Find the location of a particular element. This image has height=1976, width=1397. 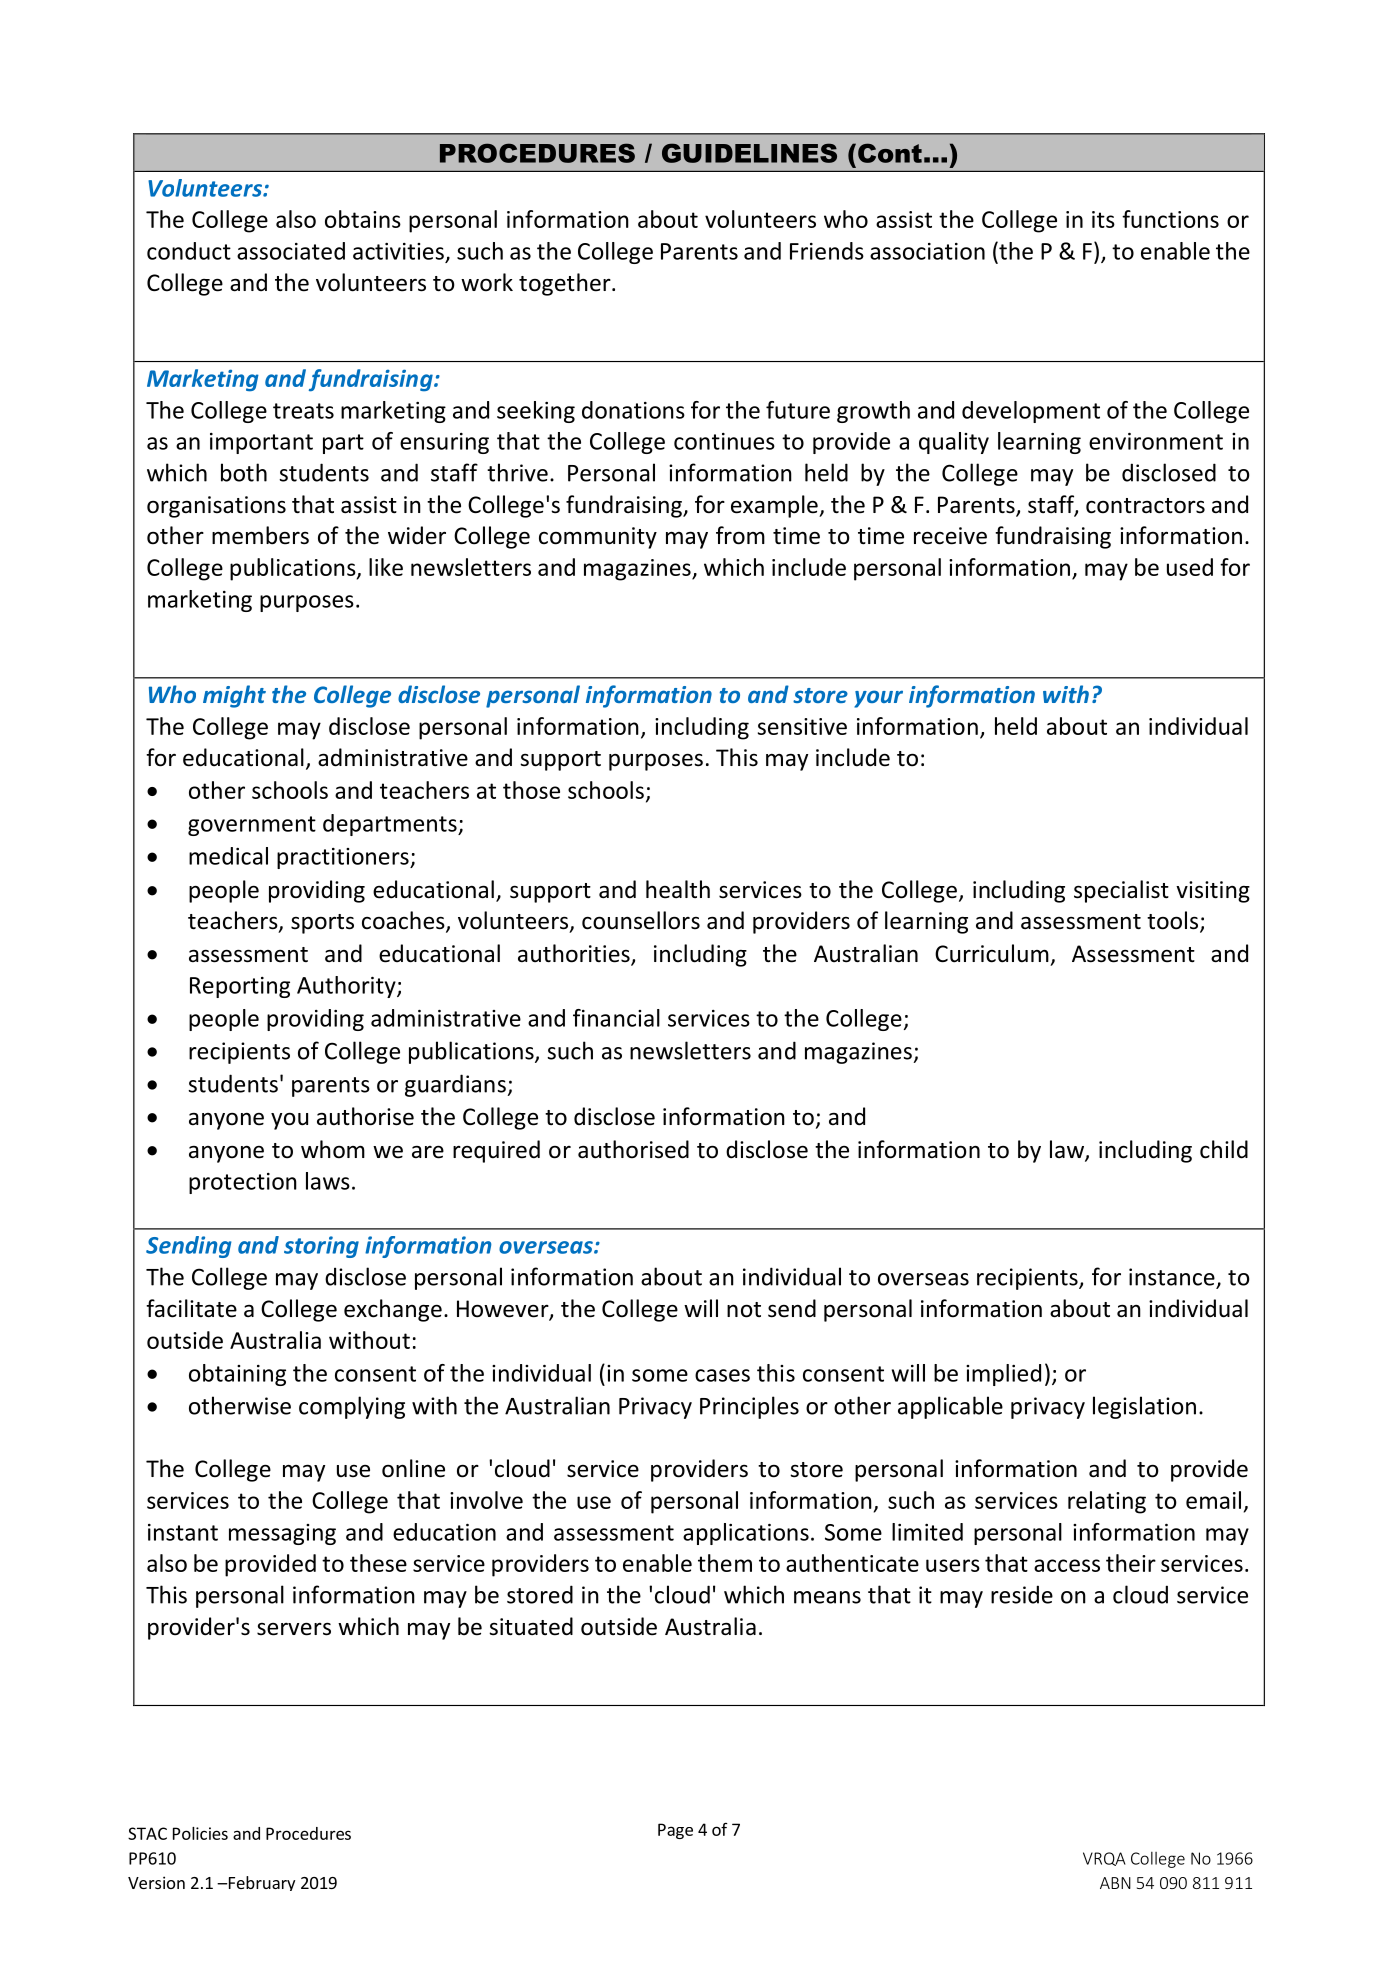

Page is located at coordinates (675, 1831).
